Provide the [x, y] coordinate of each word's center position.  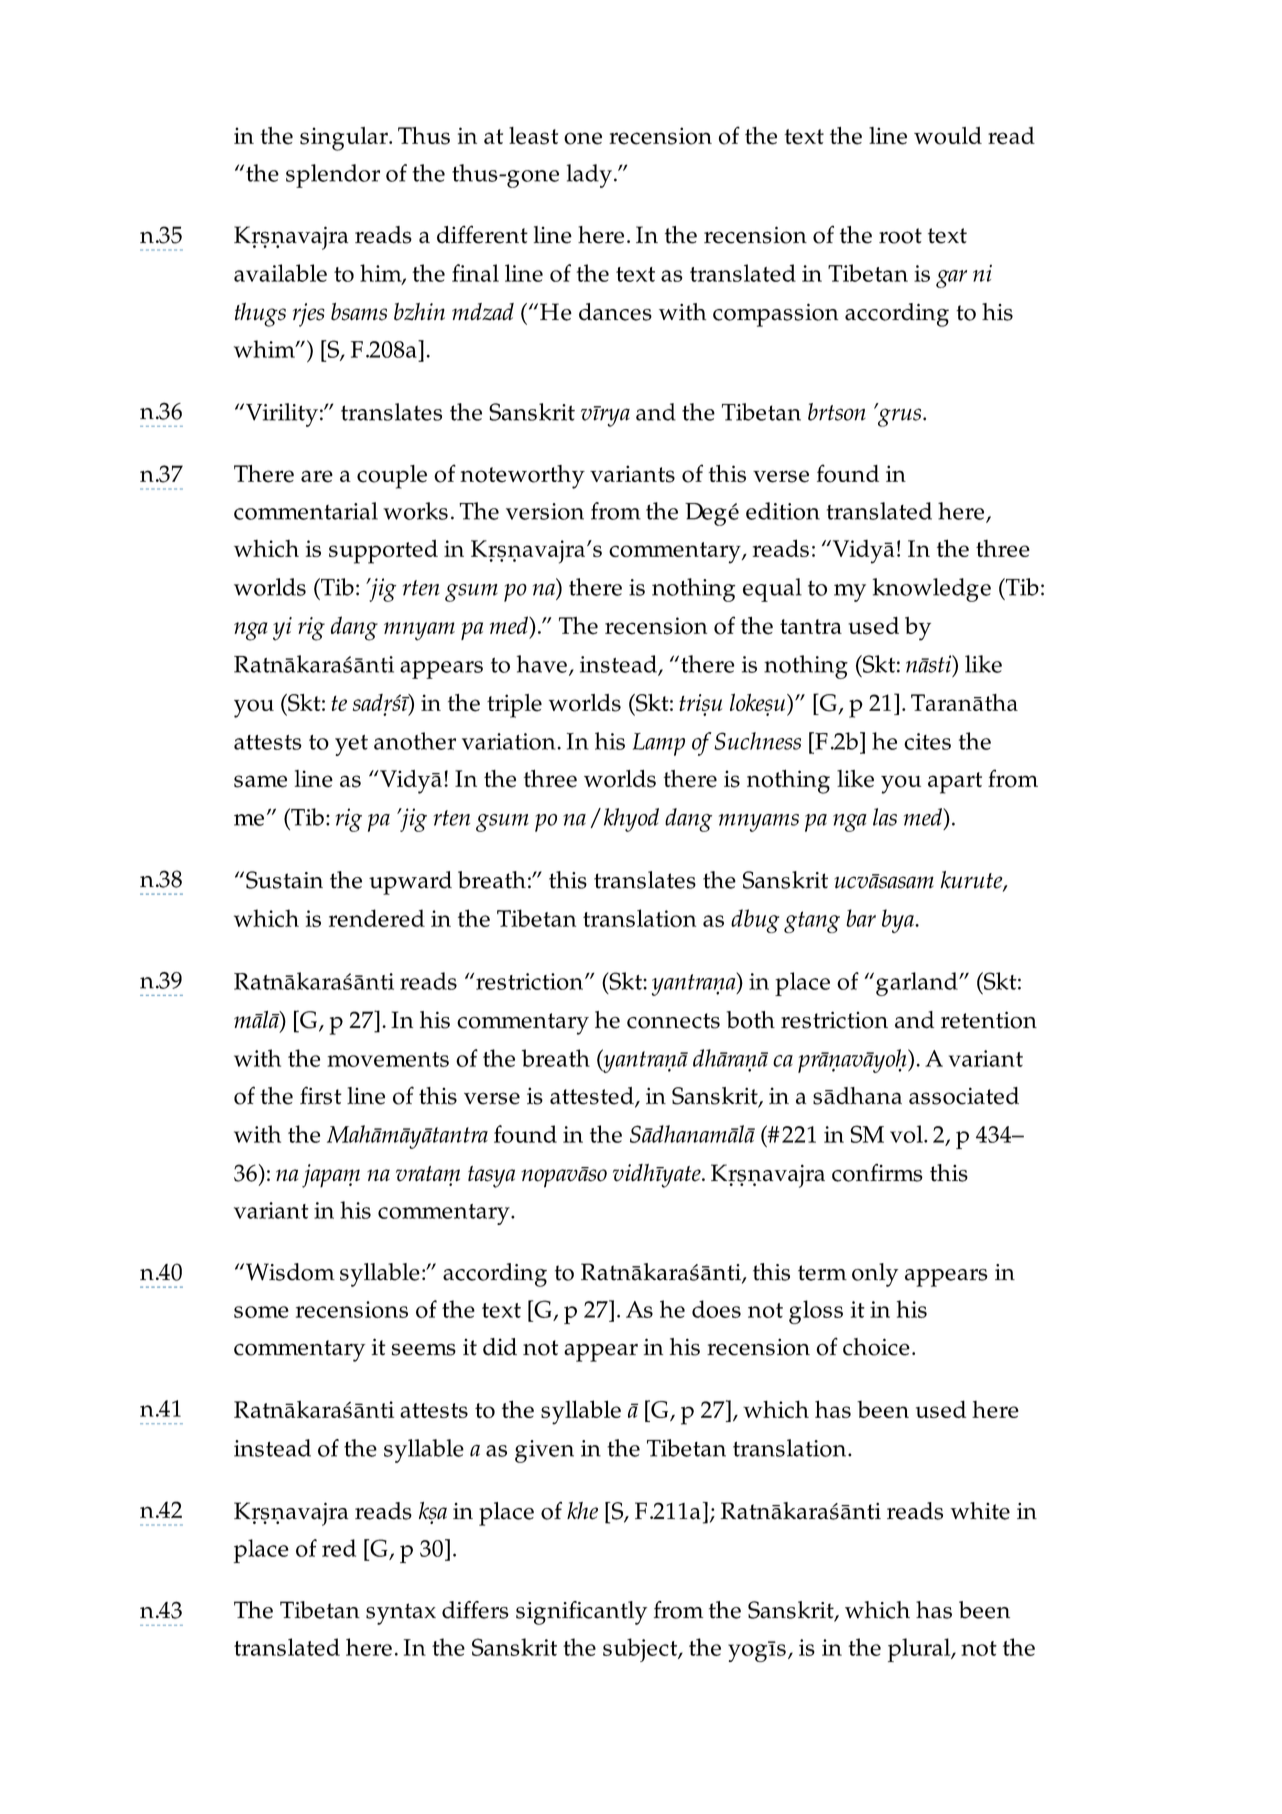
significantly [581, 1613]
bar [861, 918]
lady [589, 176]
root [900, 236]
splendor [333, 176]
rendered [377, 918]
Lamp [659, 744]
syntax [401, 1614]
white [980, 1511]
